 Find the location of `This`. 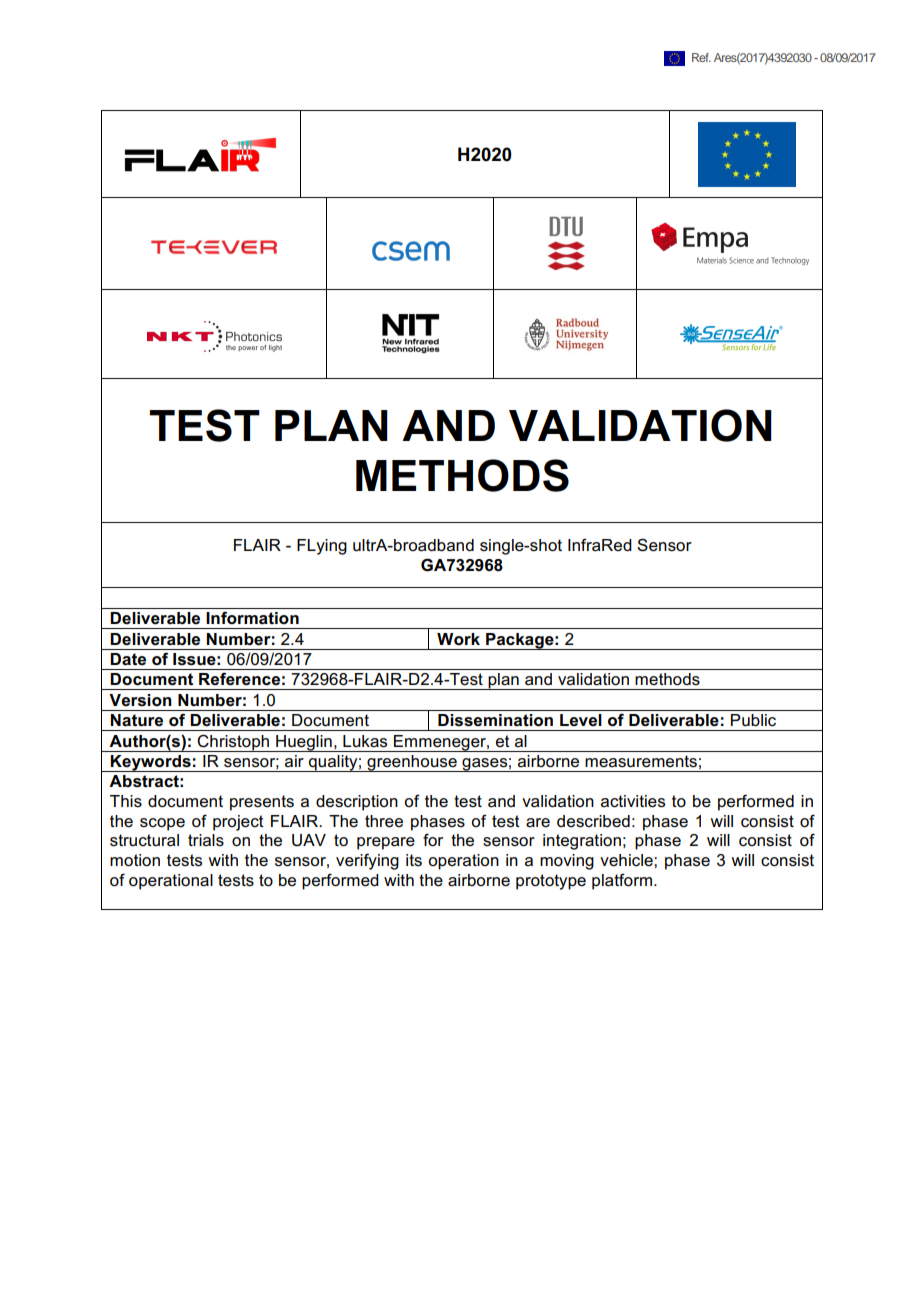

This is located at coordinates (126, 801).
